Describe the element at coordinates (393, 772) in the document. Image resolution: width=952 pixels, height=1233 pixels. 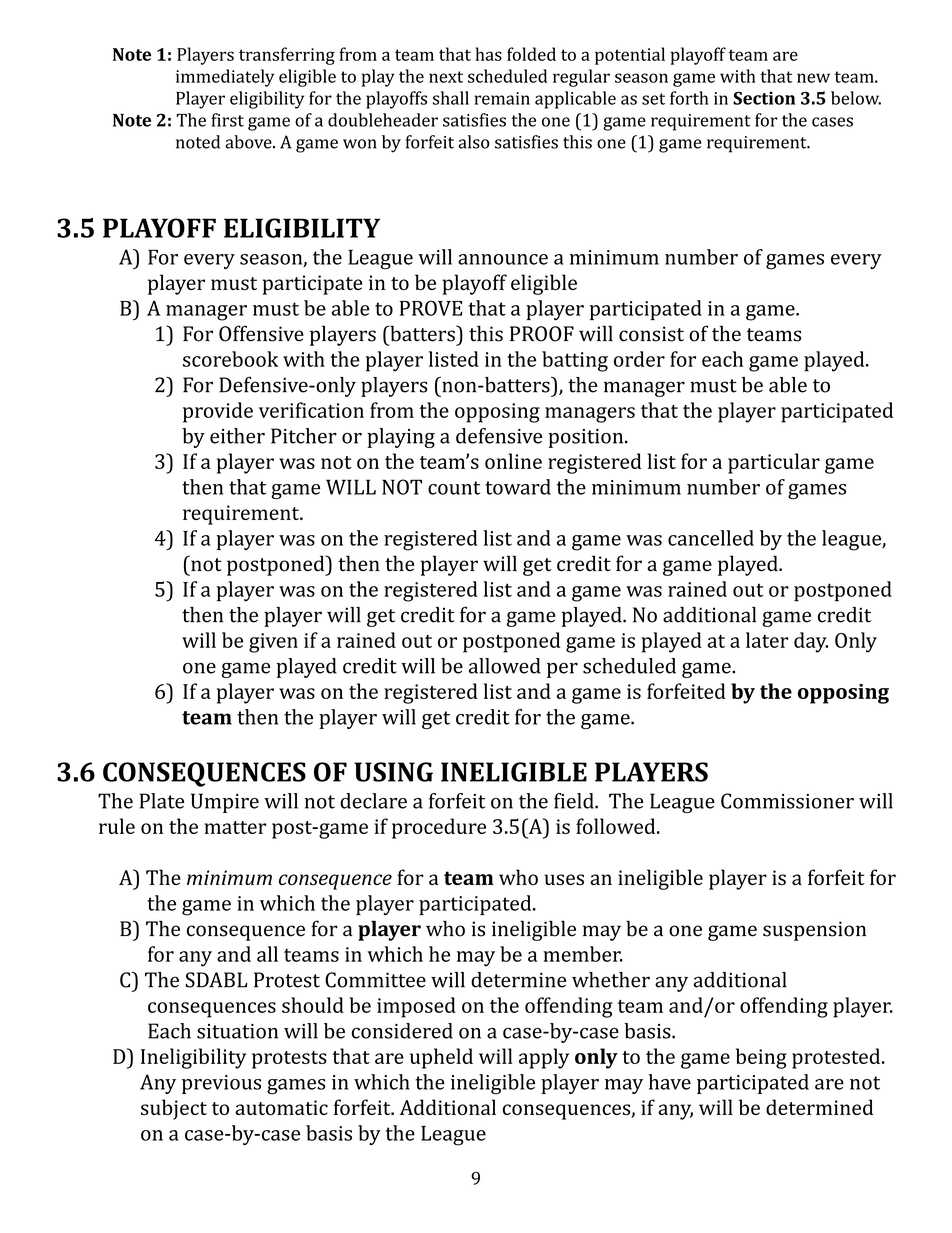
I see `USING` at that location.
